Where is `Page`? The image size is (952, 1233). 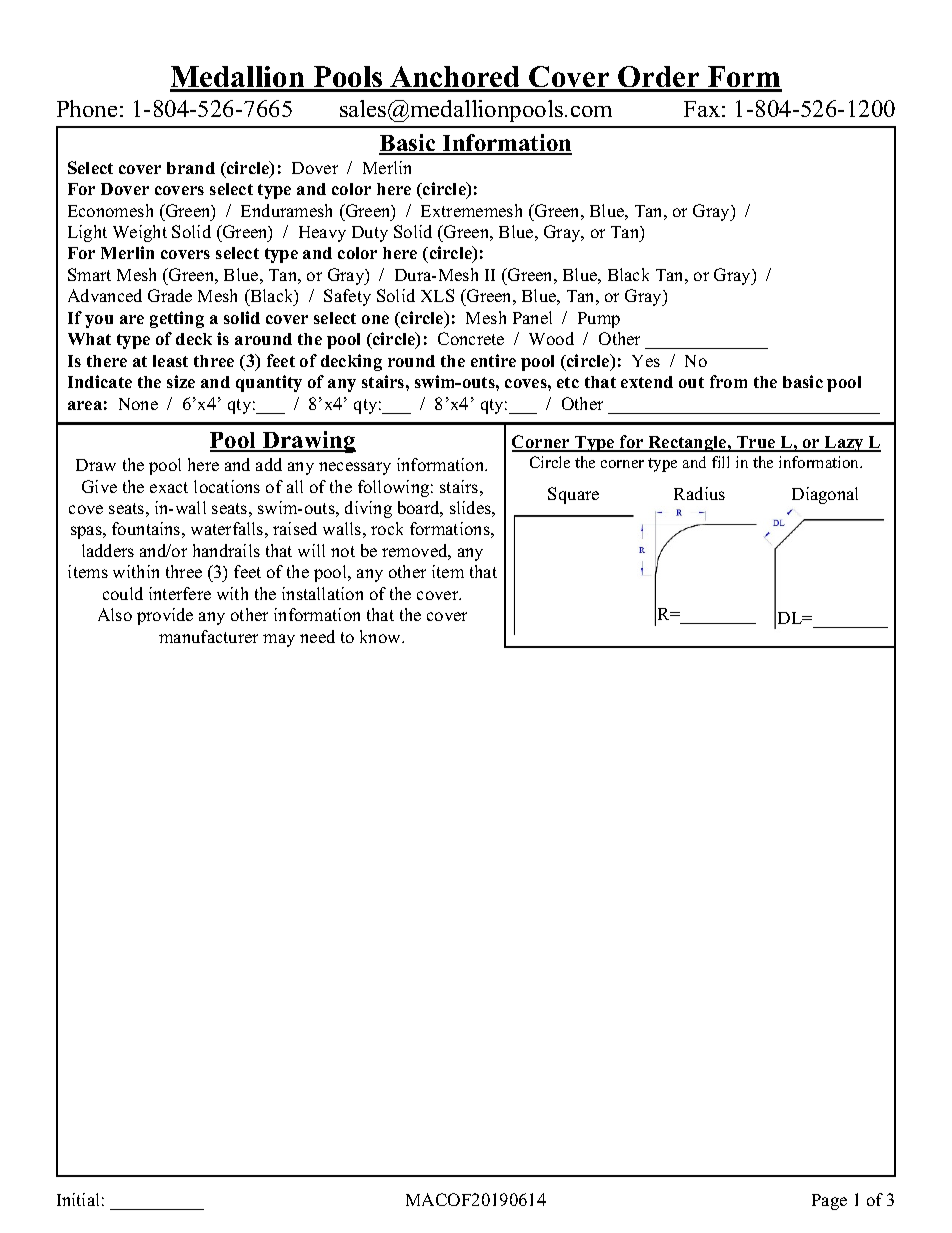 Page is located at coordinates (829, 1202).
